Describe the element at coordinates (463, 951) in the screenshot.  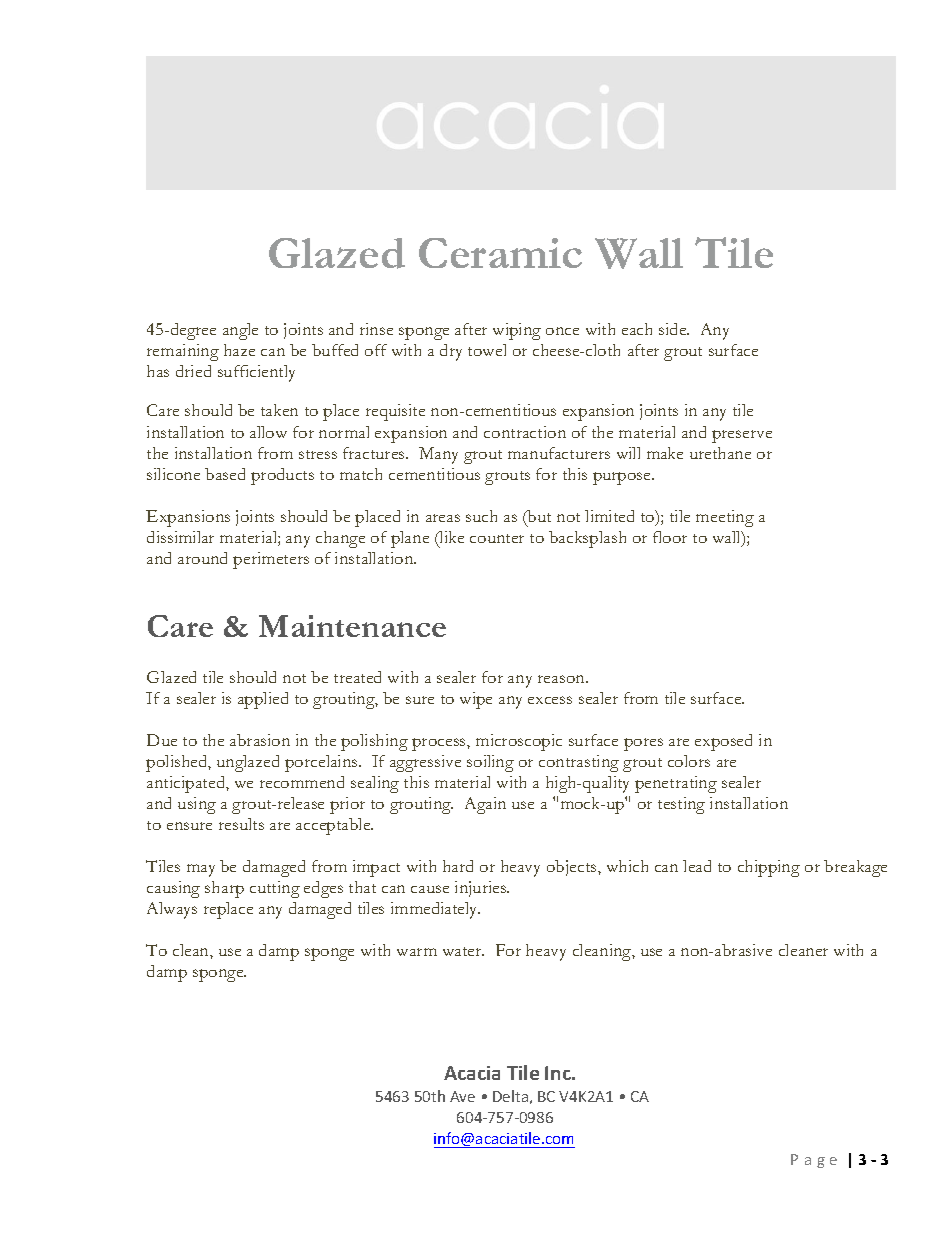
I see `water` at that location.
